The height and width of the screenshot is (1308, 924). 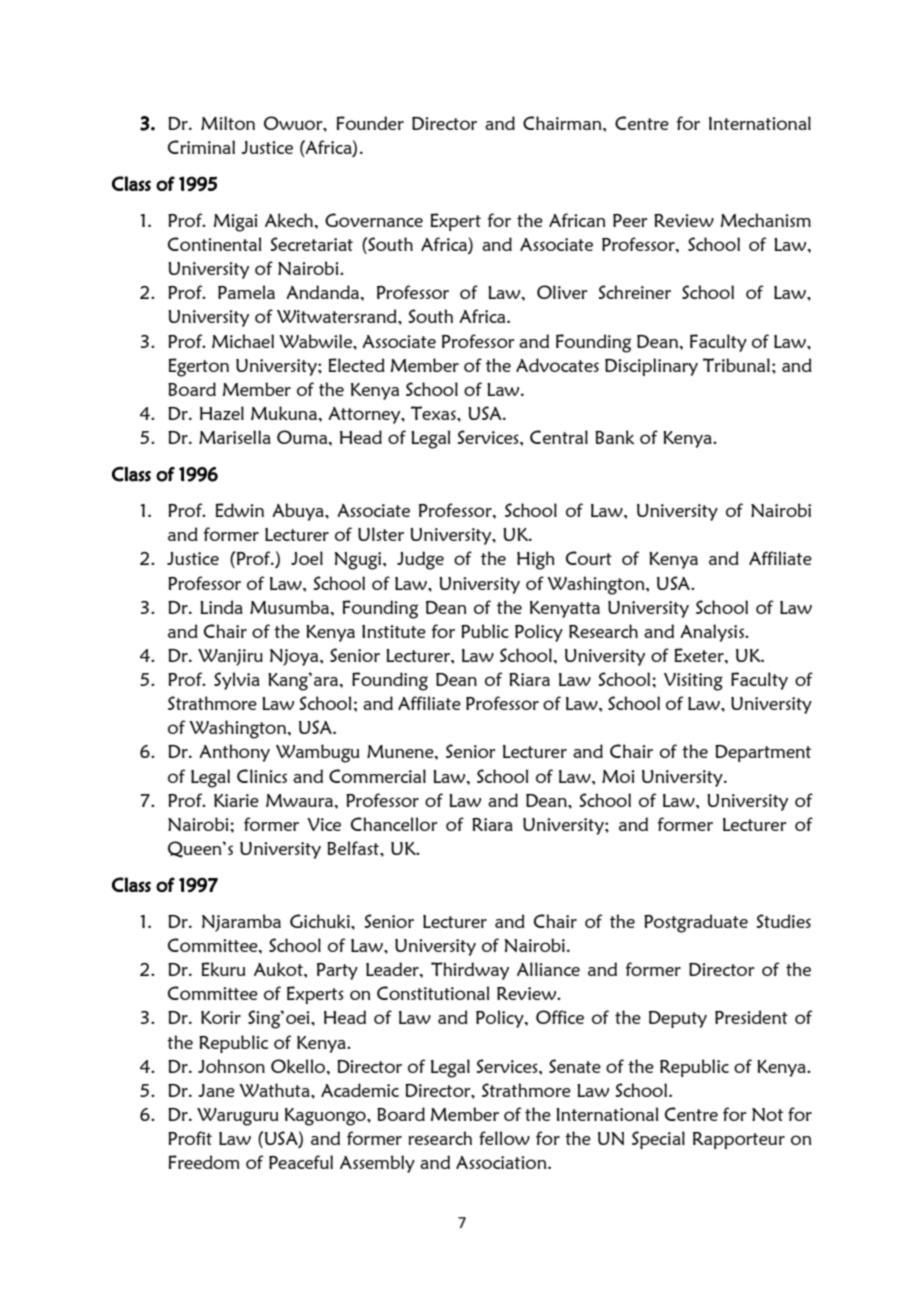 What do you see at coordinates (765, 220) in the screenshot?
I see `Mechanism` at bounding box center [765, 220].
